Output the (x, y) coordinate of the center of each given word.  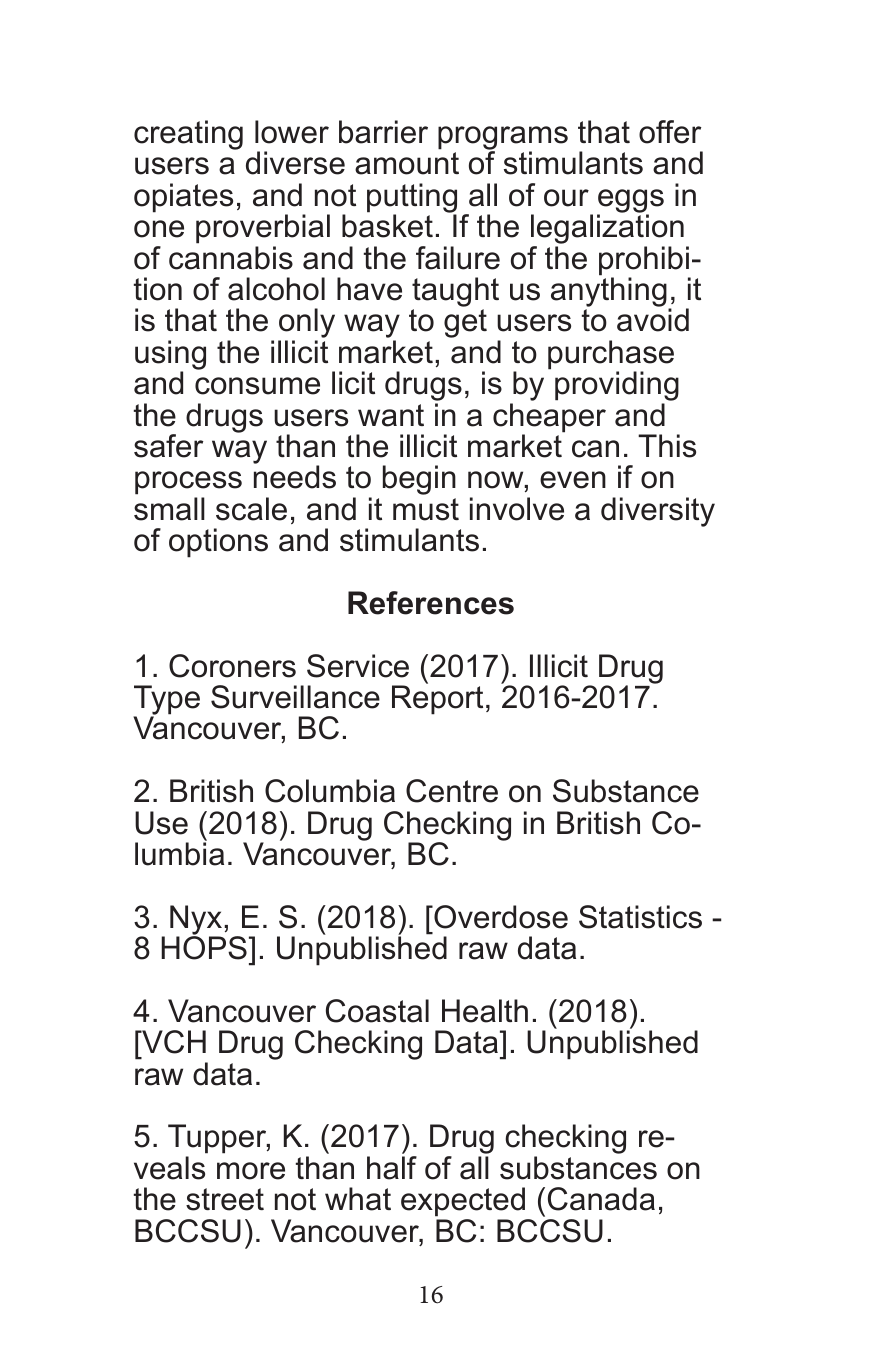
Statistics (640, 917)
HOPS (204, 947)
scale (251, 509)
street (225, 1199)
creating (188, 135)
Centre (452, 791)
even (573, 480)
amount (407, 163)
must (426, 509)
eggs (630, 202)
